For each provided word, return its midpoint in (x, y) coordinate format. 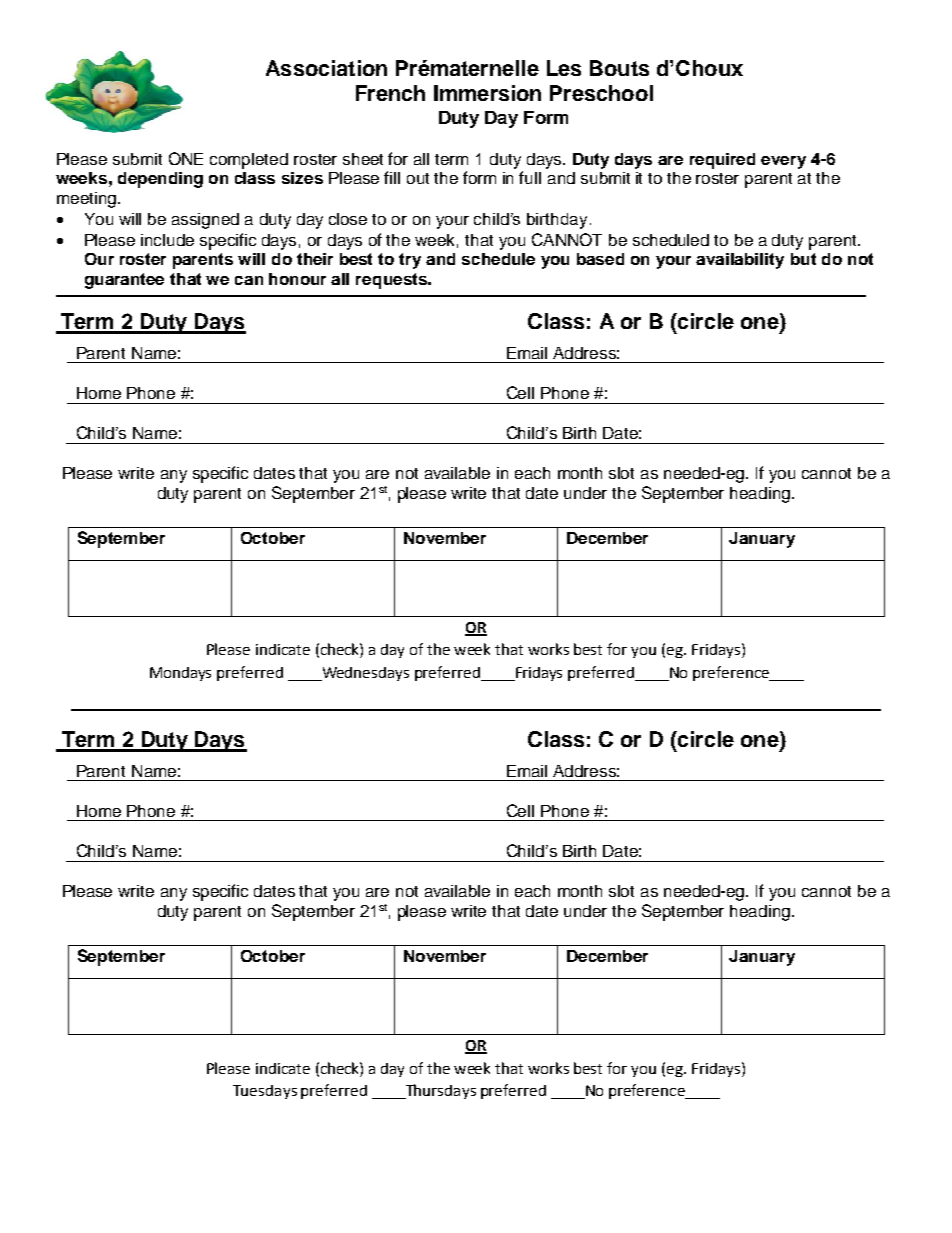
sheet (363, 159)
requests (392, 281)
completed (249, 161)
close (348, 219)
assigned (205, 221)
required (722, 161)
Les (564, 68)
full (530, 177)
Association (326, 68)
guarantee (124, 281)
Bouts (619, 68)
